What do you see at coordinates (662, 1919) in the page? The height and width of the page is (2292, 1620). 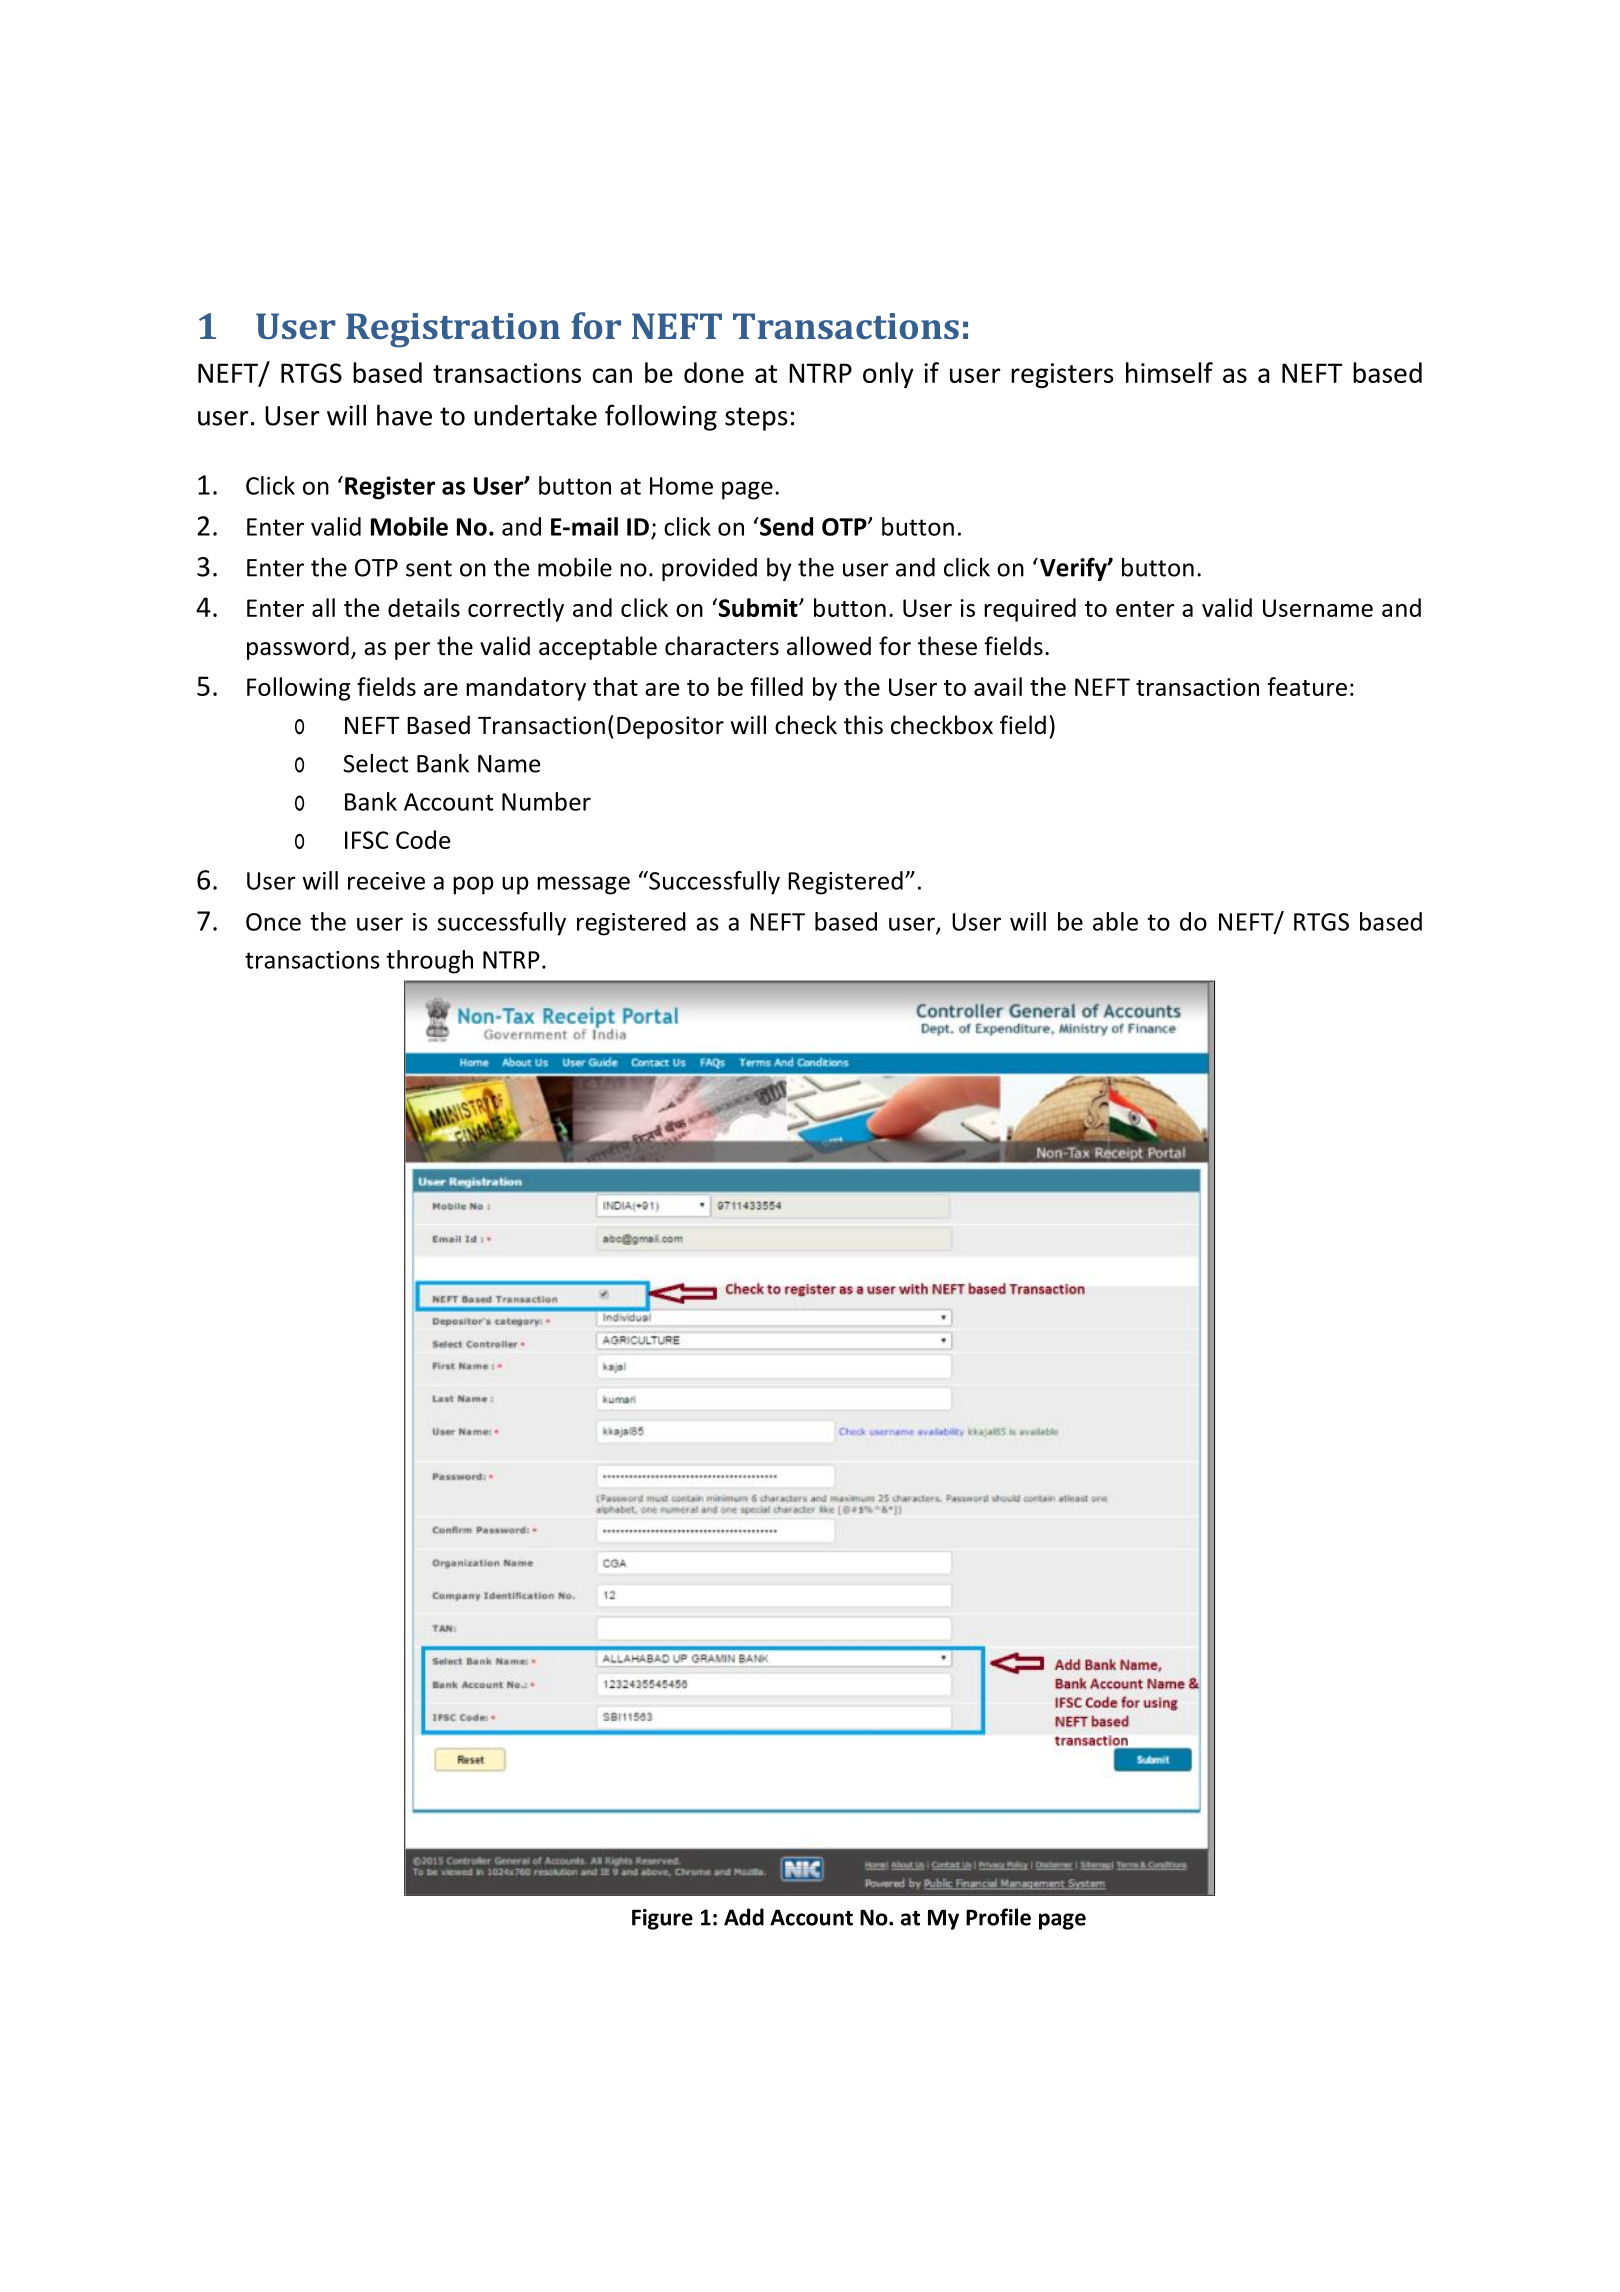 I see `Figure` at bounding box center [662, 1919].
